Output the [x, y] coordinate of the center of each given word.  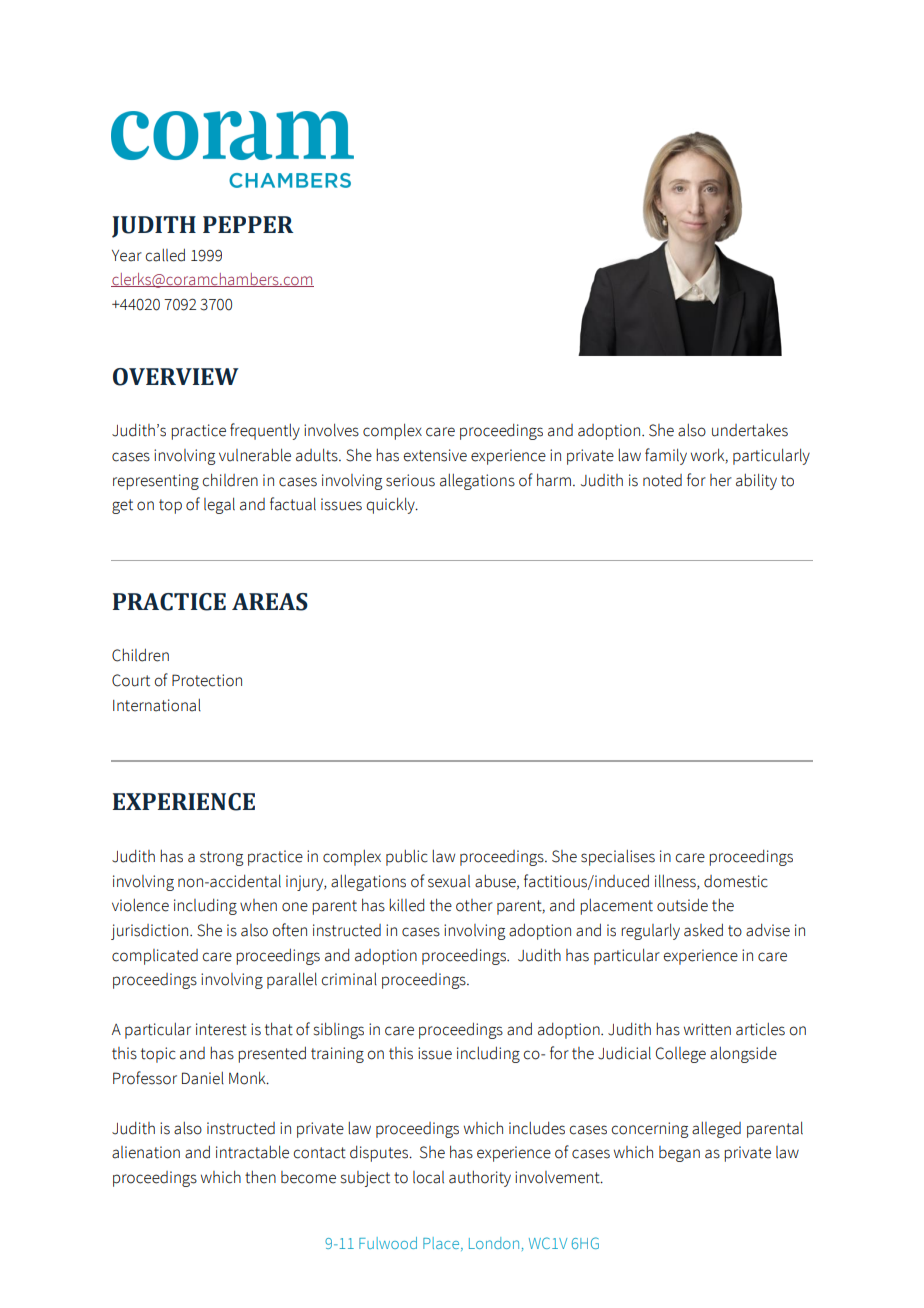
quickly [391, 505]
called [165, 255]
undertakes [750, 430]
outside [682, 905]
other [474, 905]
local [428, 1177]
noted [662, 480]
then [260, 1177]
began [679, 1154]
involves [331, 430]
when [258, 905]
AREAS [270, 602]
